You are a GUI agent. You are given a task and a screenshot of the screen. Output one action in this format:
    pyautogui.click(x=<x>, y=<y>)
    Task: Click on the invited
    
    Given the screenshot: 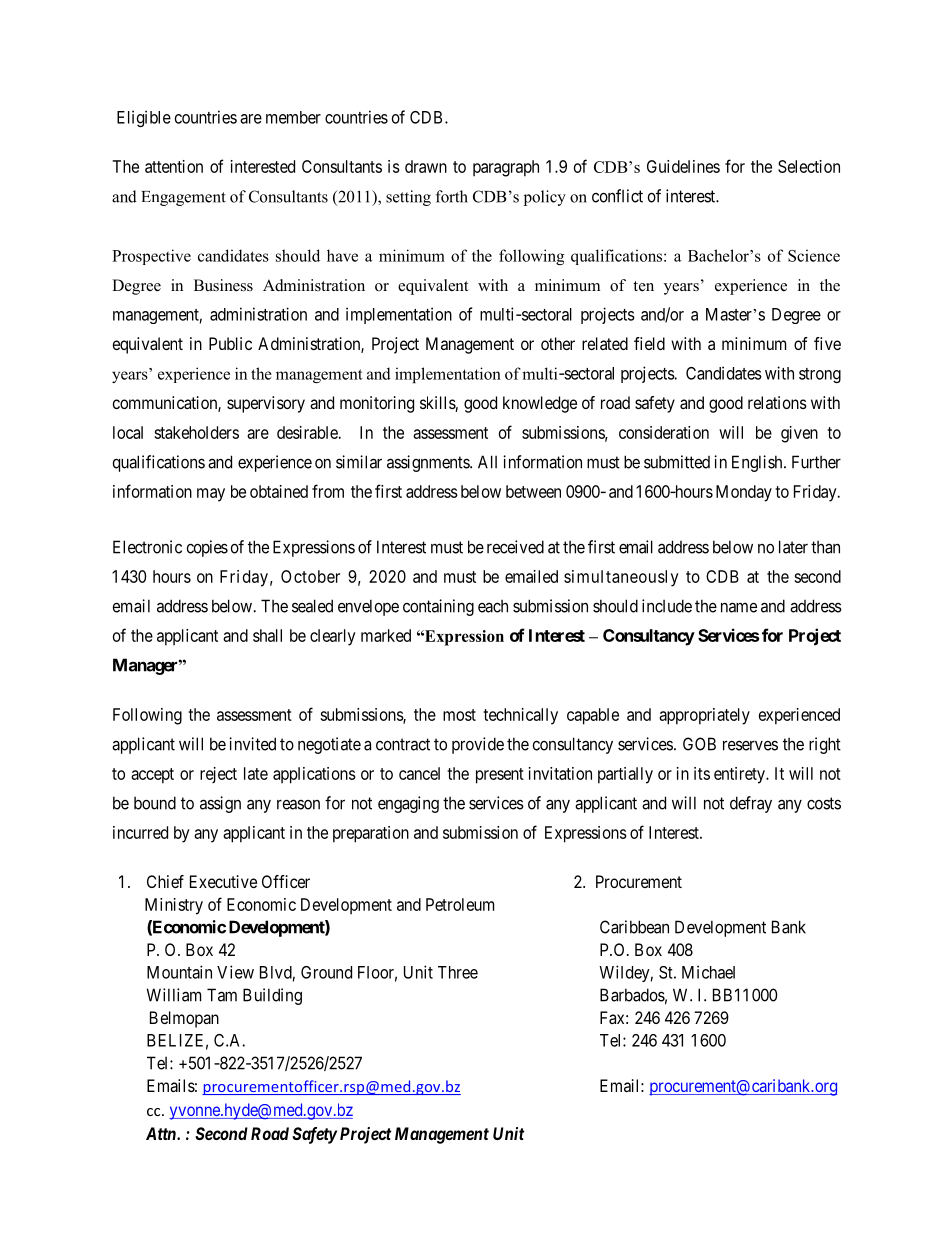 What is the action you would take?
    pyautogui.click(x=252, y=744)
